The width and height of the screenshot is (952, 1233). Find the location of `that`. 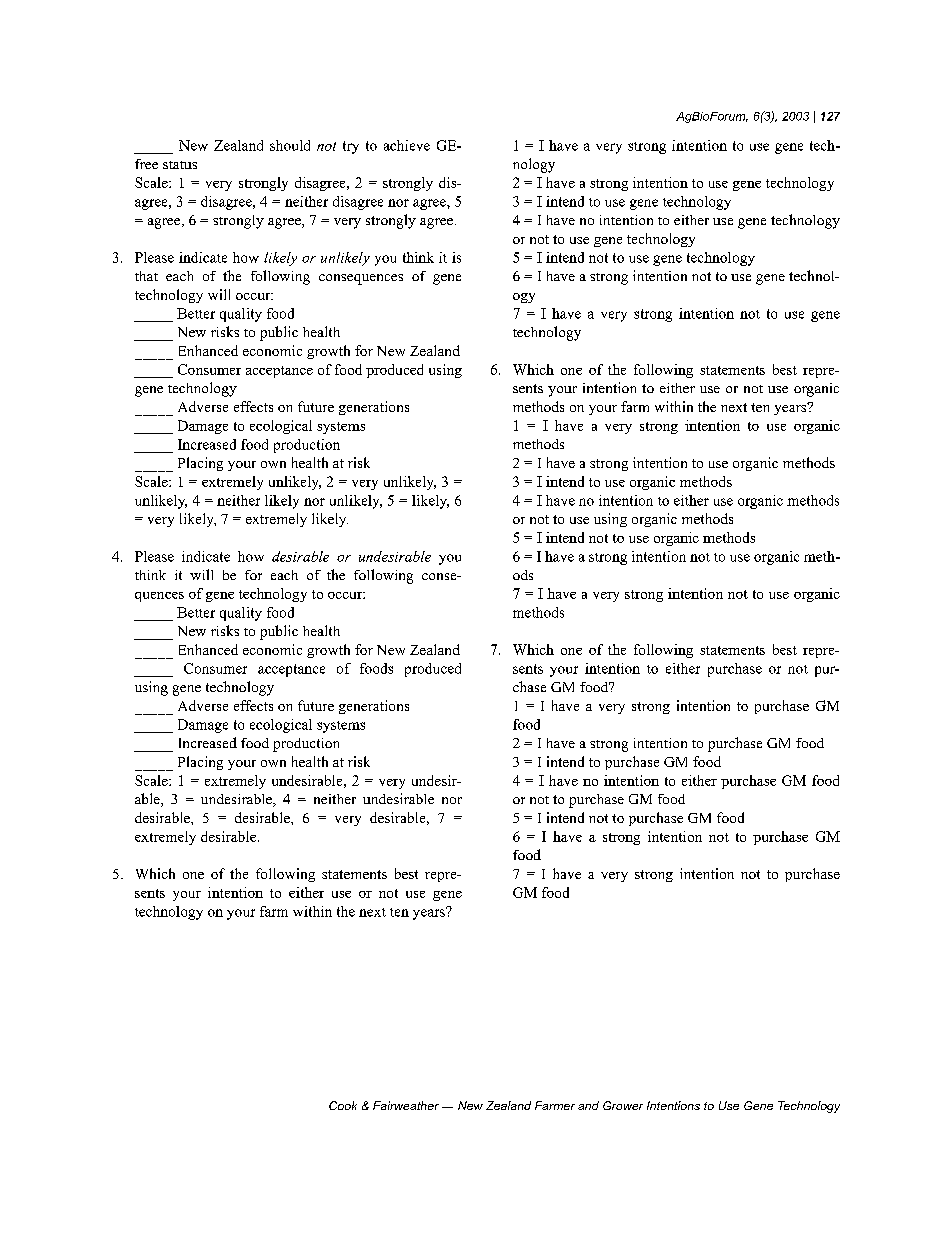

that is located at coordinates (146, 276).
